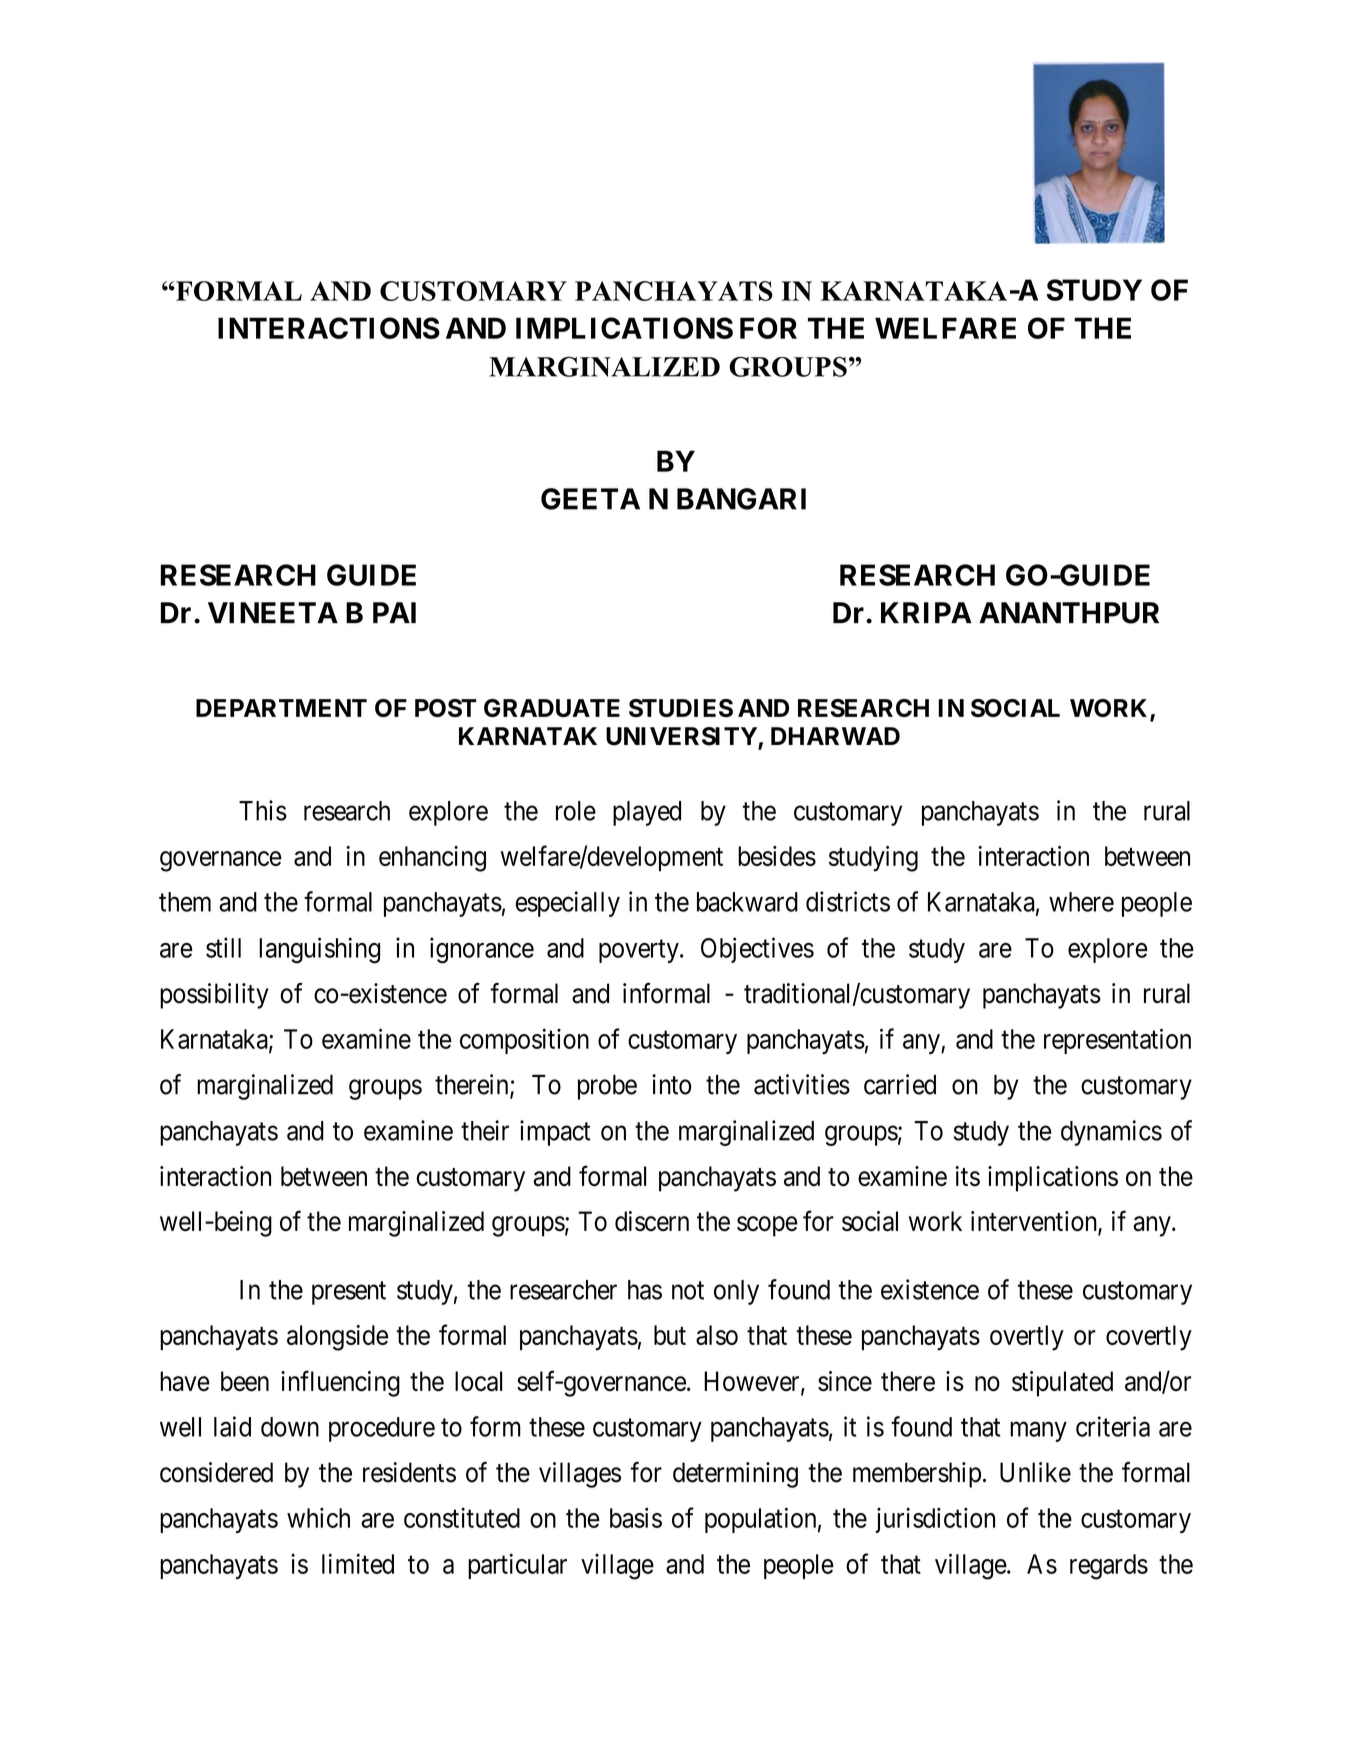 The width and height of the document is (1351, 1748). Describe the element at coordinates (590, 499) in the document. I see `GEETA` at that location.
